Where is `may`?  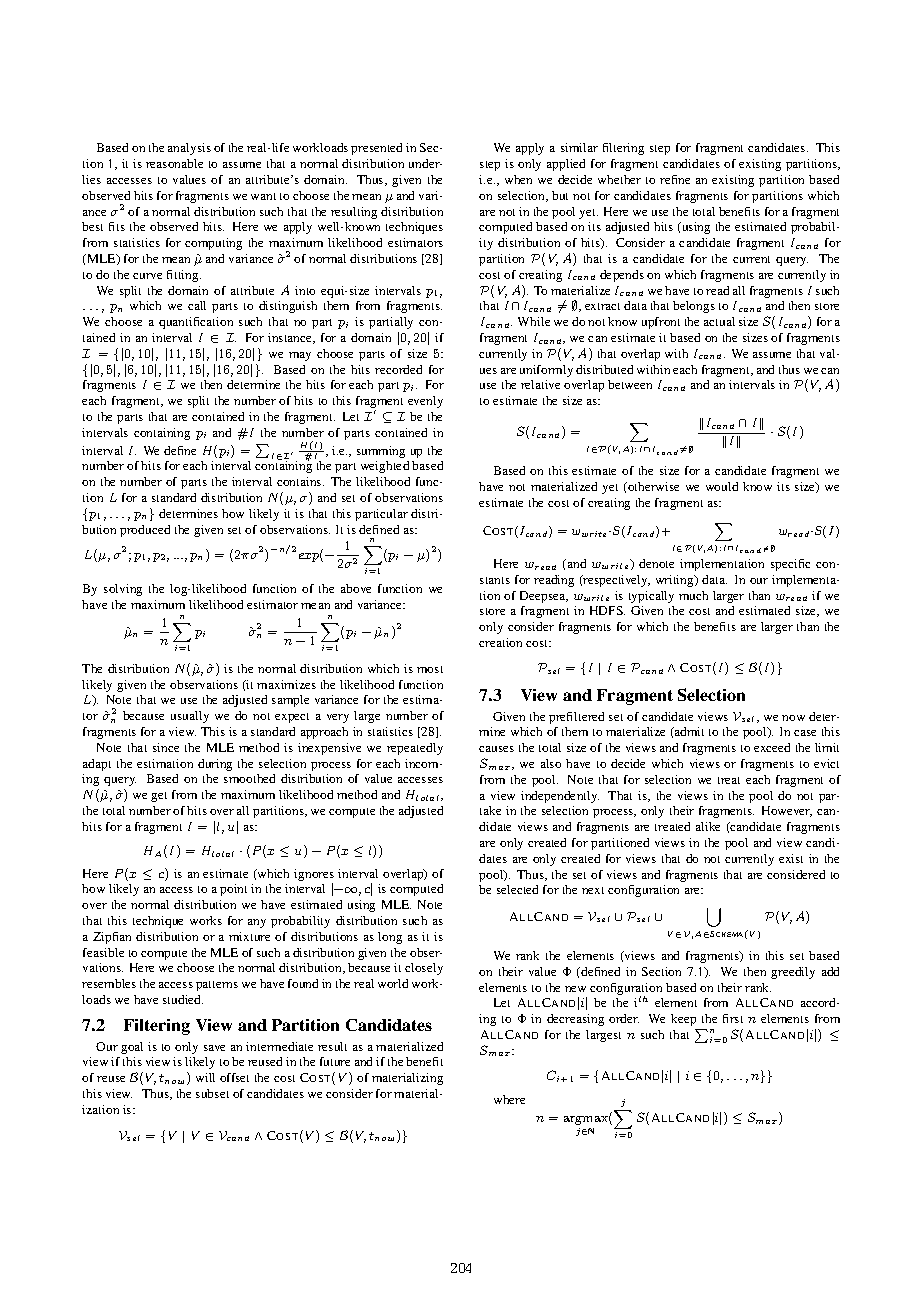 may is located at coordinates (300, 356).
